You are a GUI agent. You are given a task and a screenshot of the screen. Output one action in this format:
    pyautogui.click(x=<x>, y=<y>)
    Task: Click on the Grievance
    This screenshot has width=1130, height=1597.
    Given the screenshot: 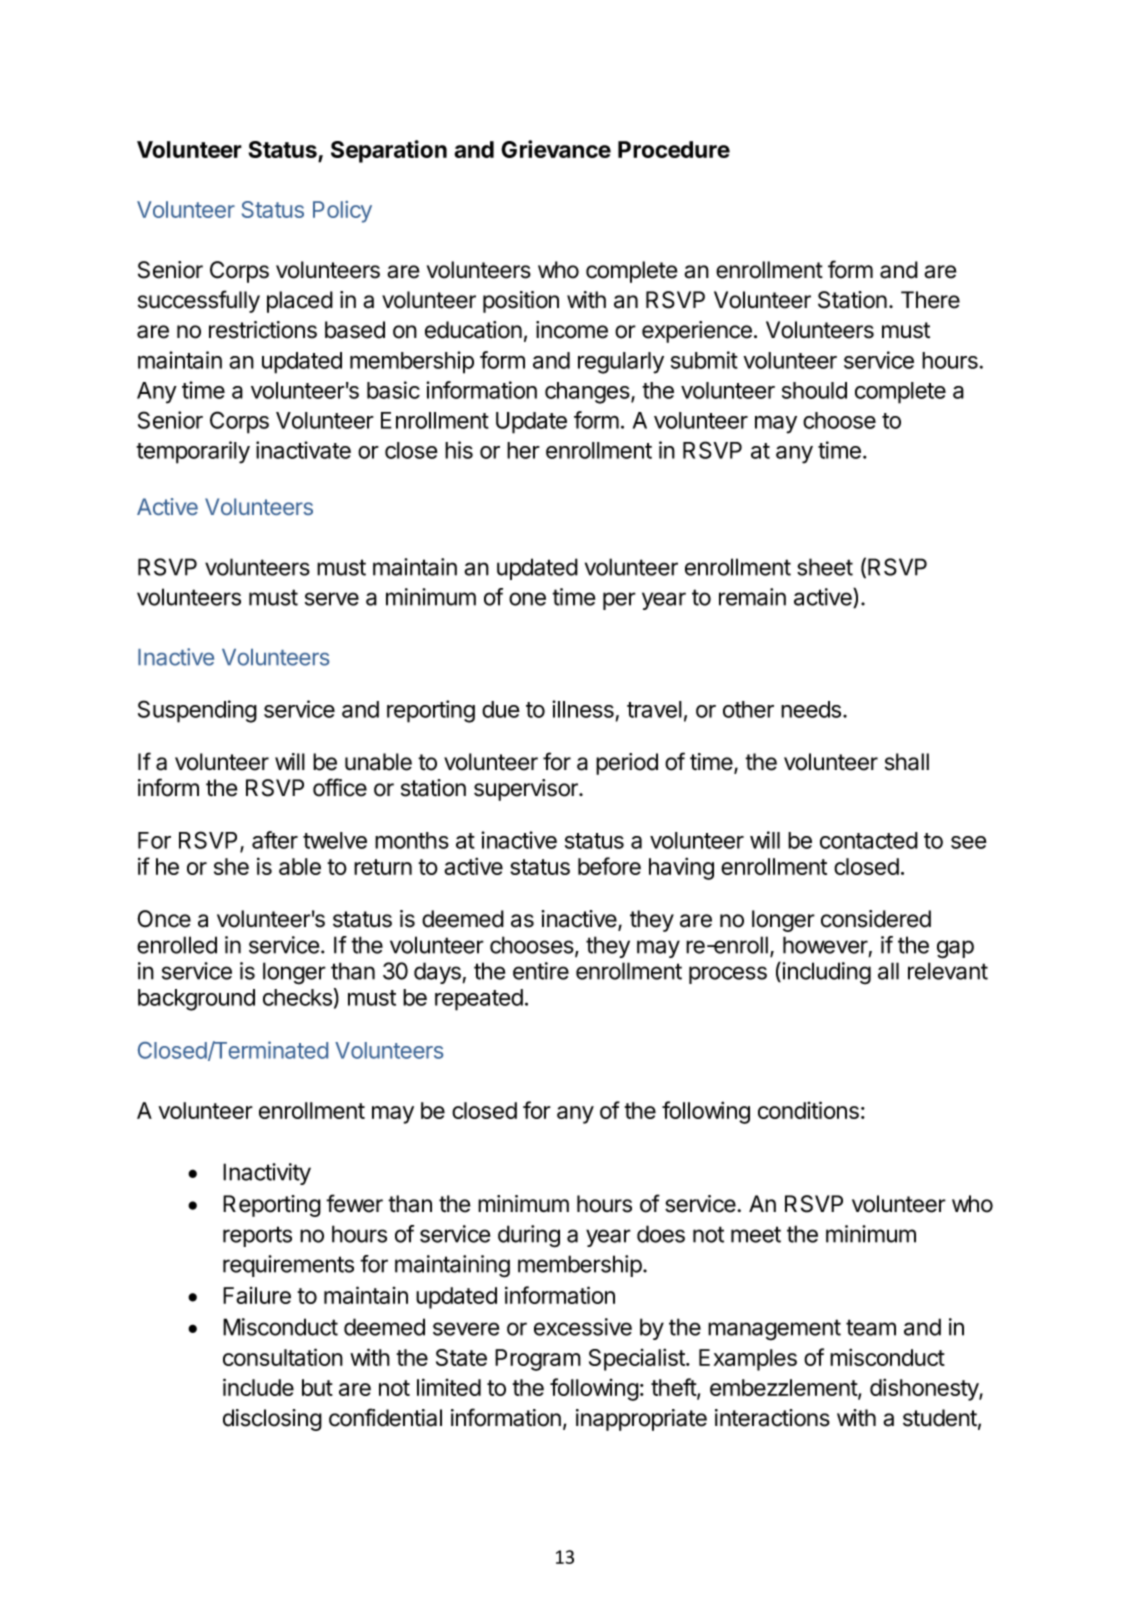 What is the action you would take?
    pyautogui.click(x=556, y=149)
